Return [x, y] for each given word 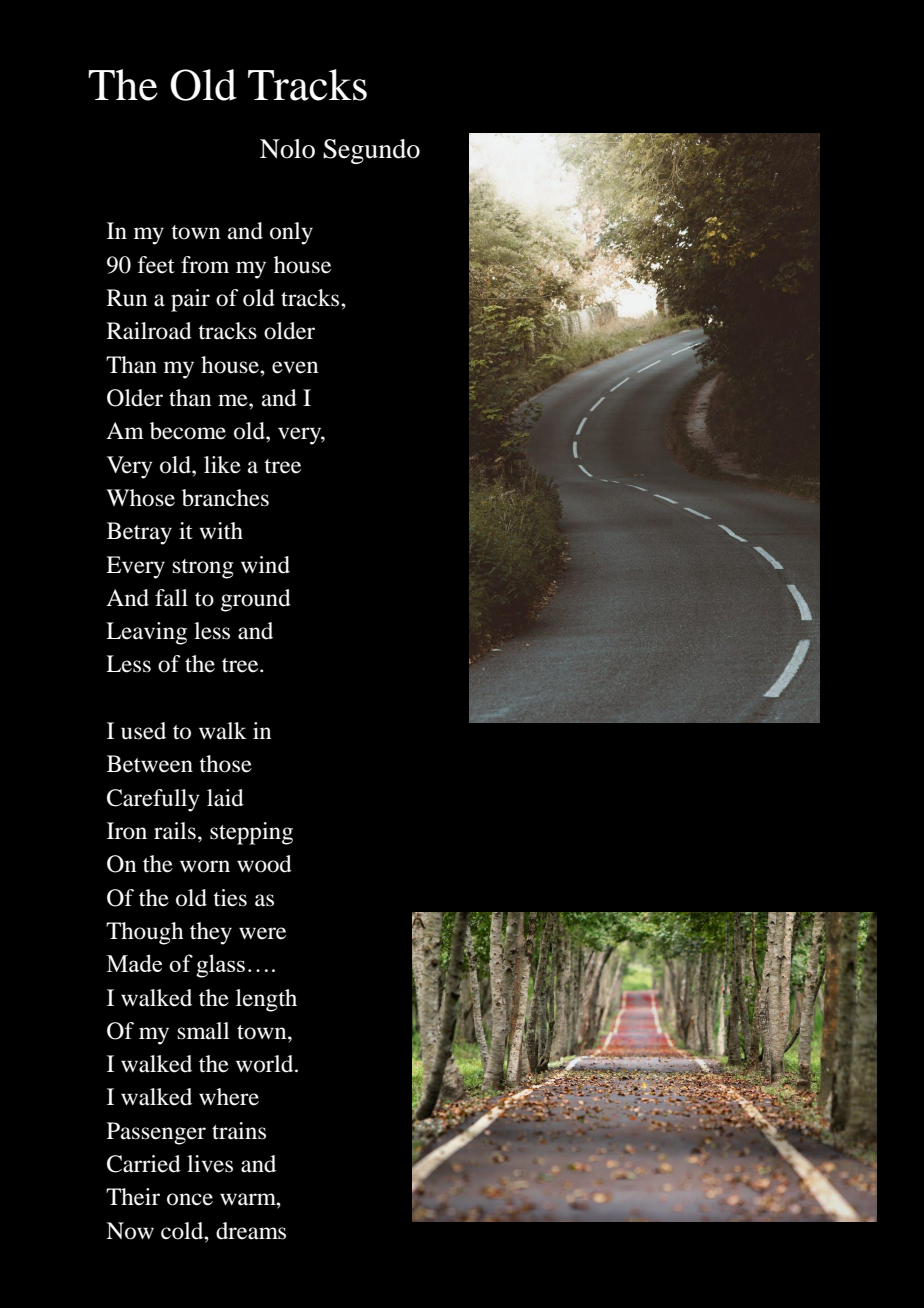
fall [171, 598]
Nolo [287, 149]
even [295, 367]
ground [256, 600]
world [266, 1064]
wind [265, 565]
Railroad [149, 331]
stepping [251, 833]
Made [134, 963]
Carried [144, 1164]
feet [156, 265]
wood [264, 864]
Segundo [371, 151]
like [222, 465]
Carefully [153, 800]
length [266, 1000]
